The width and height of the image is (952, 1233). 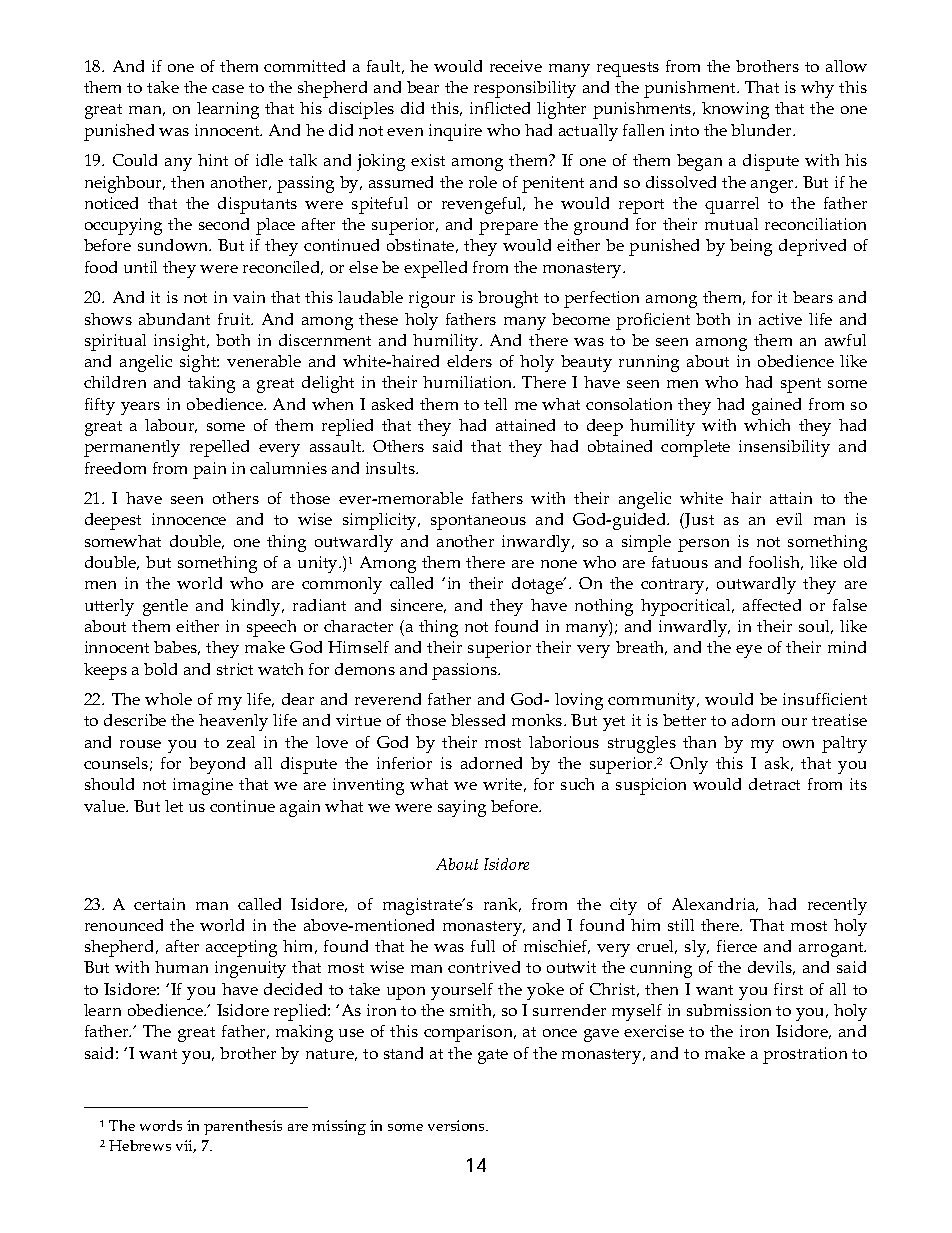 I want to click on saying, so click(x=462, y=808).
